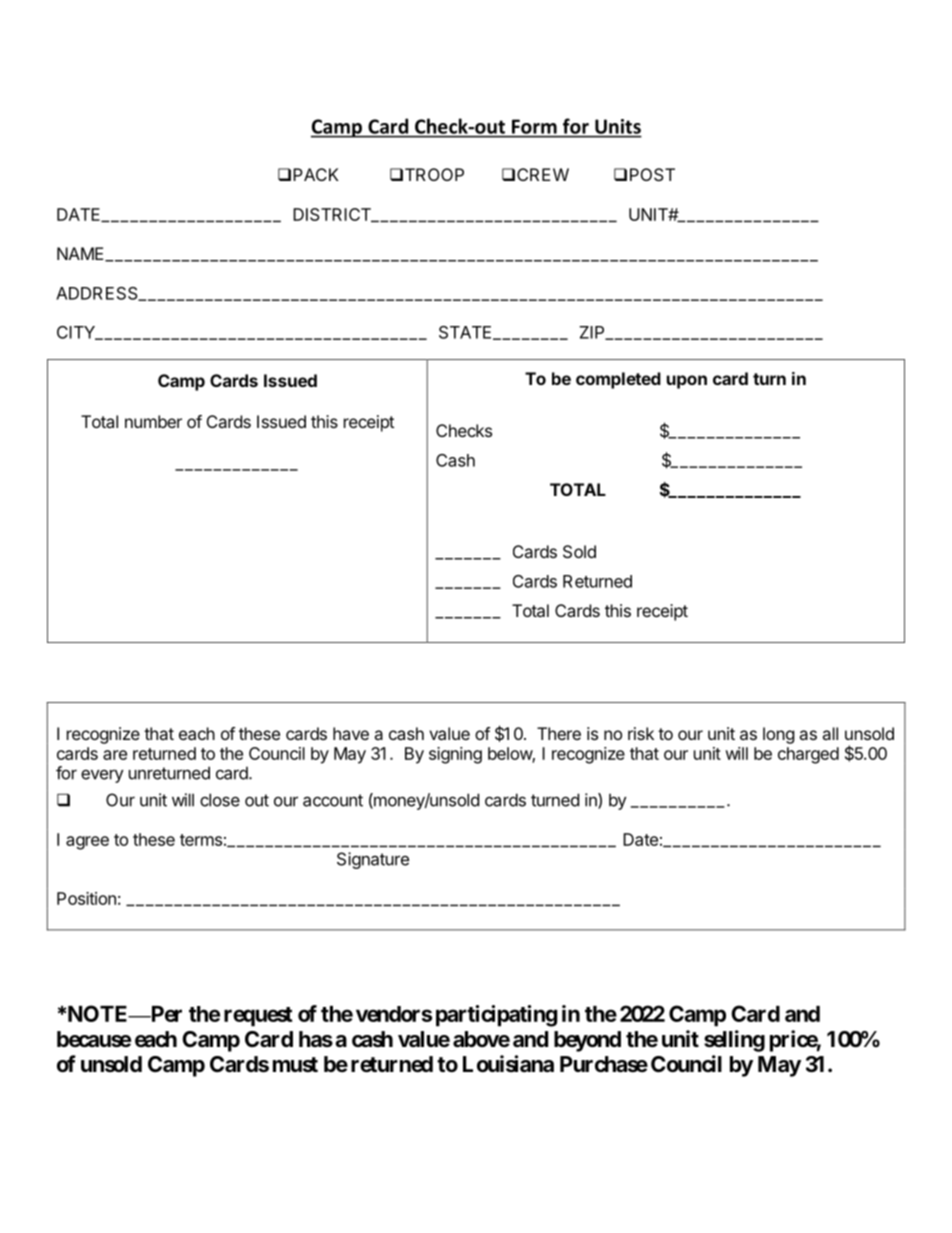 Image resolution: width=952 pixels, height=1233 pixels. Describe the element at coordinates (687, 382) in the image. I see `upon` at that location.
